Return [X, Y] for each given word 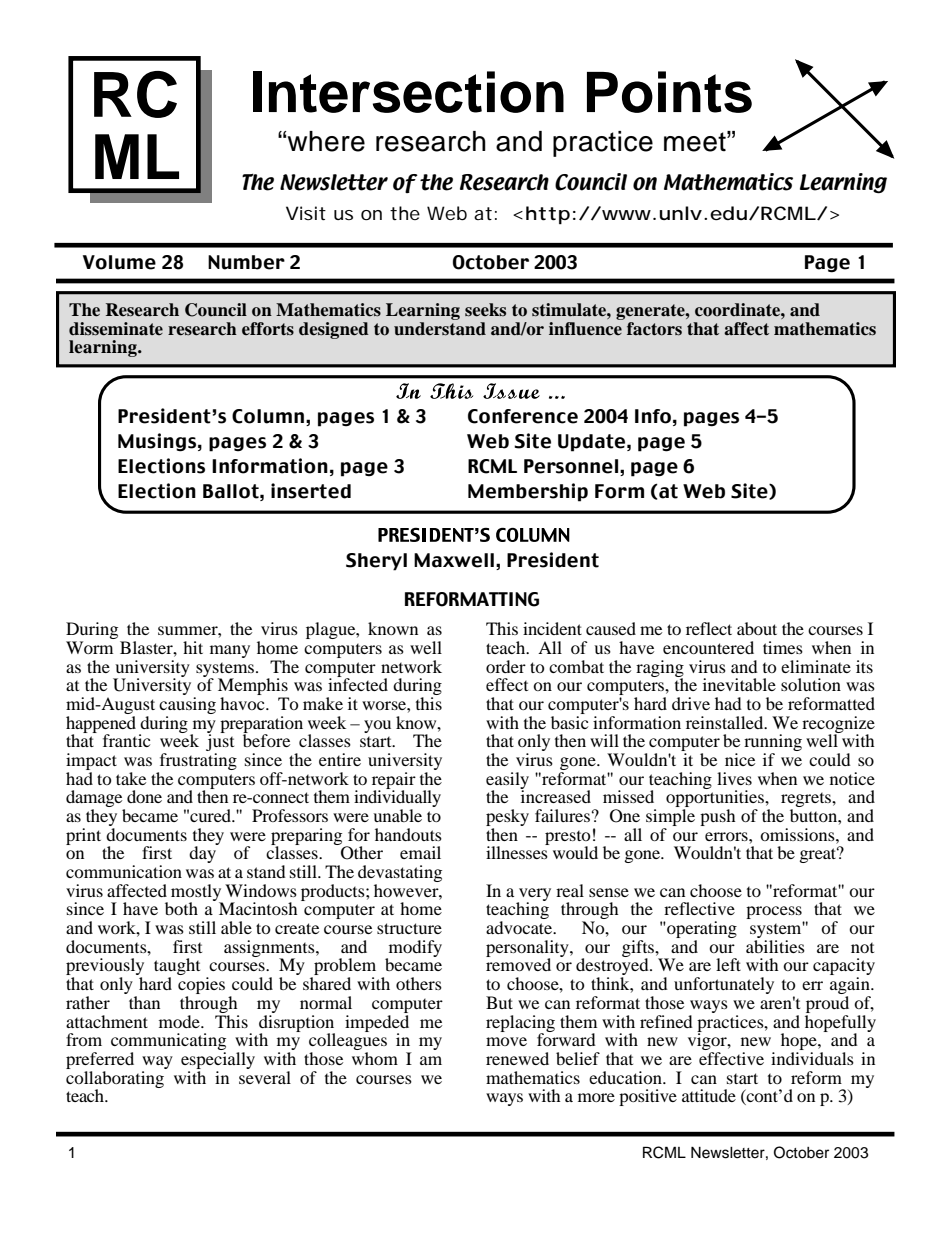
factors [654, 329]
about [757, 628]
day [204, 853]
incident [552, 628]
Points [669, 92]
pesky [507, 819]
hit [193, 647]
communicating [168, 1043]
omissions [798, 834]
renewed [517, 1058]
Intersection [408, 92]
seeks [485, 310]
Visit [306, 213]
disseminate [116, 329]
